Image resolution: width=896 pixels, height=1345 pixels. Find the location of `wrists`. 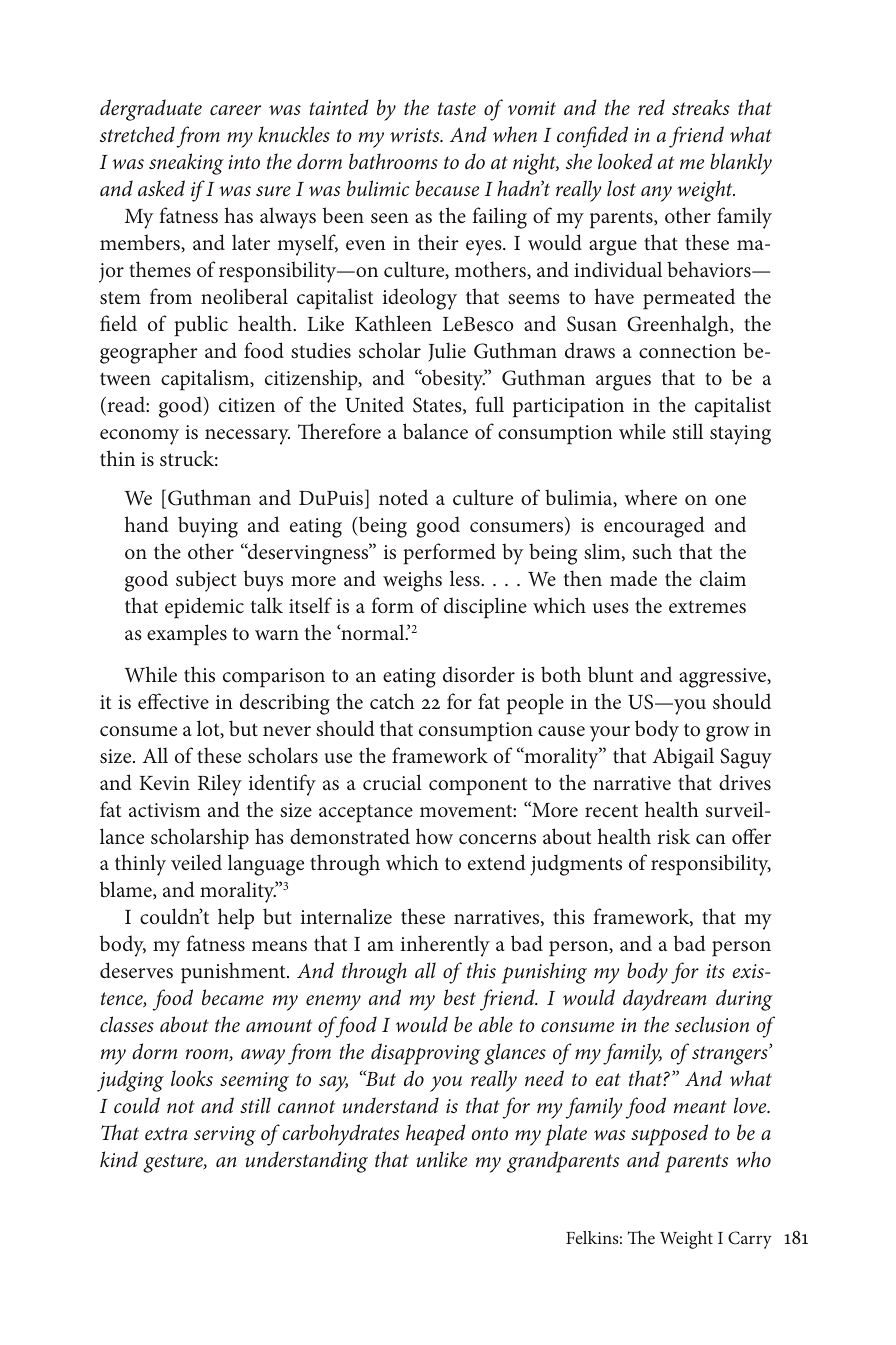

wrists is located at coordinates (416, 135).
